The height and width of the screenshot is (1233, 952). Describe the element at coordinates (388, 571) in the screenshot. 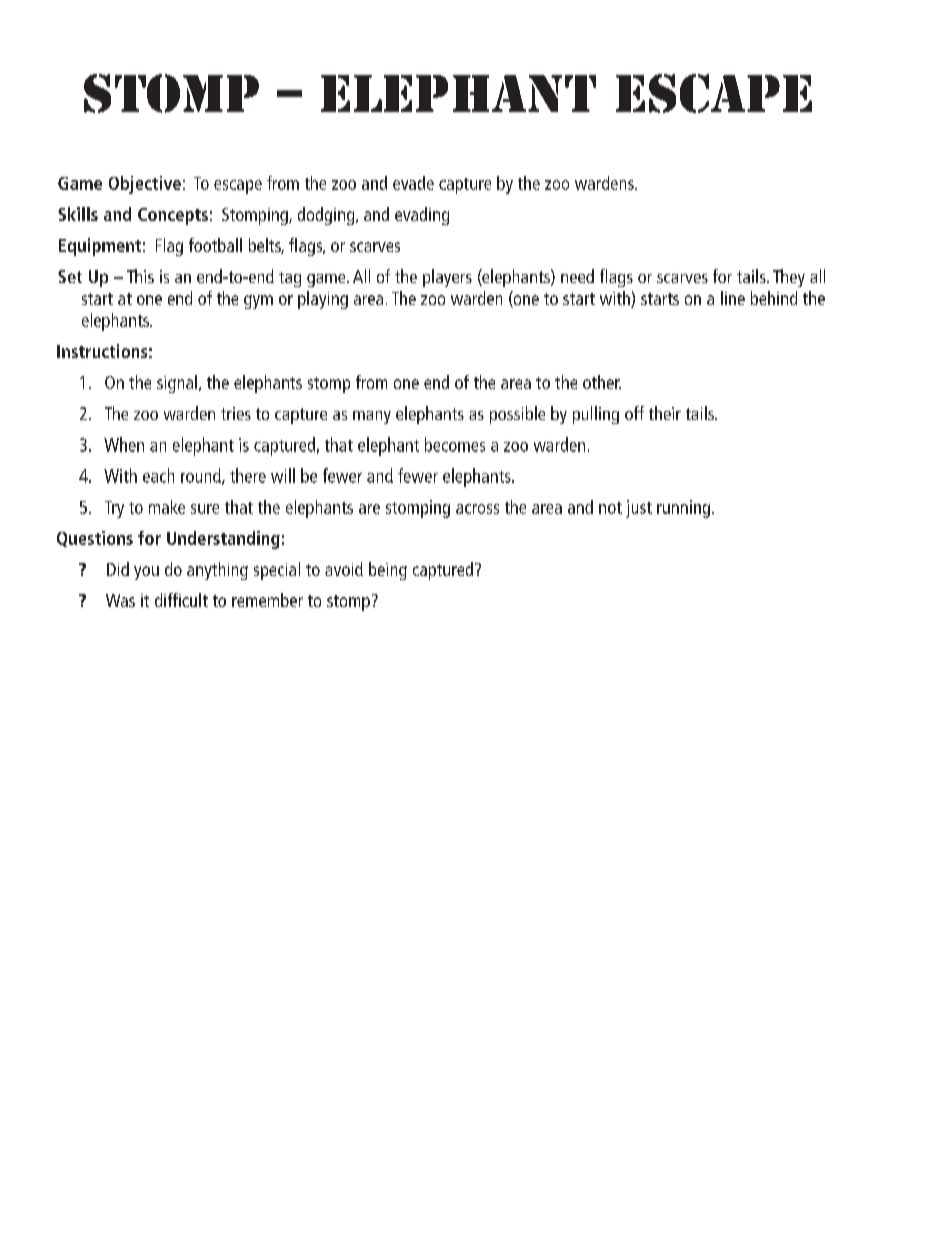

I see `being` at that location.
